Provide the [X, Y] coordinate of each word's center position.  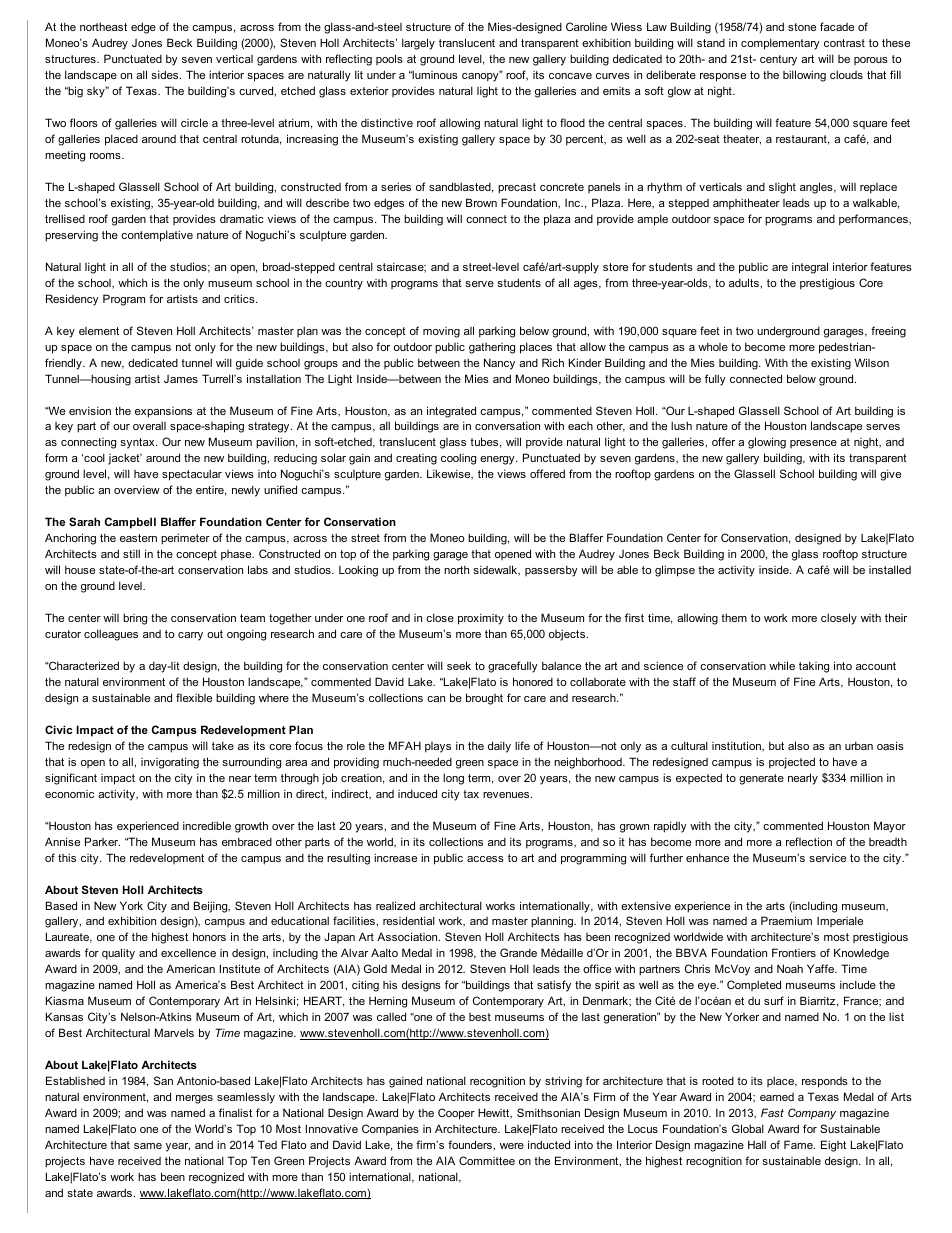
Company [812, 1114]
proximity [481, 619]
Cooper [456, 1114]
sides [166, 74]
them [734, 617]
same [148, 1146]
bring [135, 619]
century [778, 60]
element [99, 331]
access [485, 859]
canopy [481, 76]
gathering [492, 348]
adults [745, 282]
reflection [809, 841]
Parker [102, 841]
